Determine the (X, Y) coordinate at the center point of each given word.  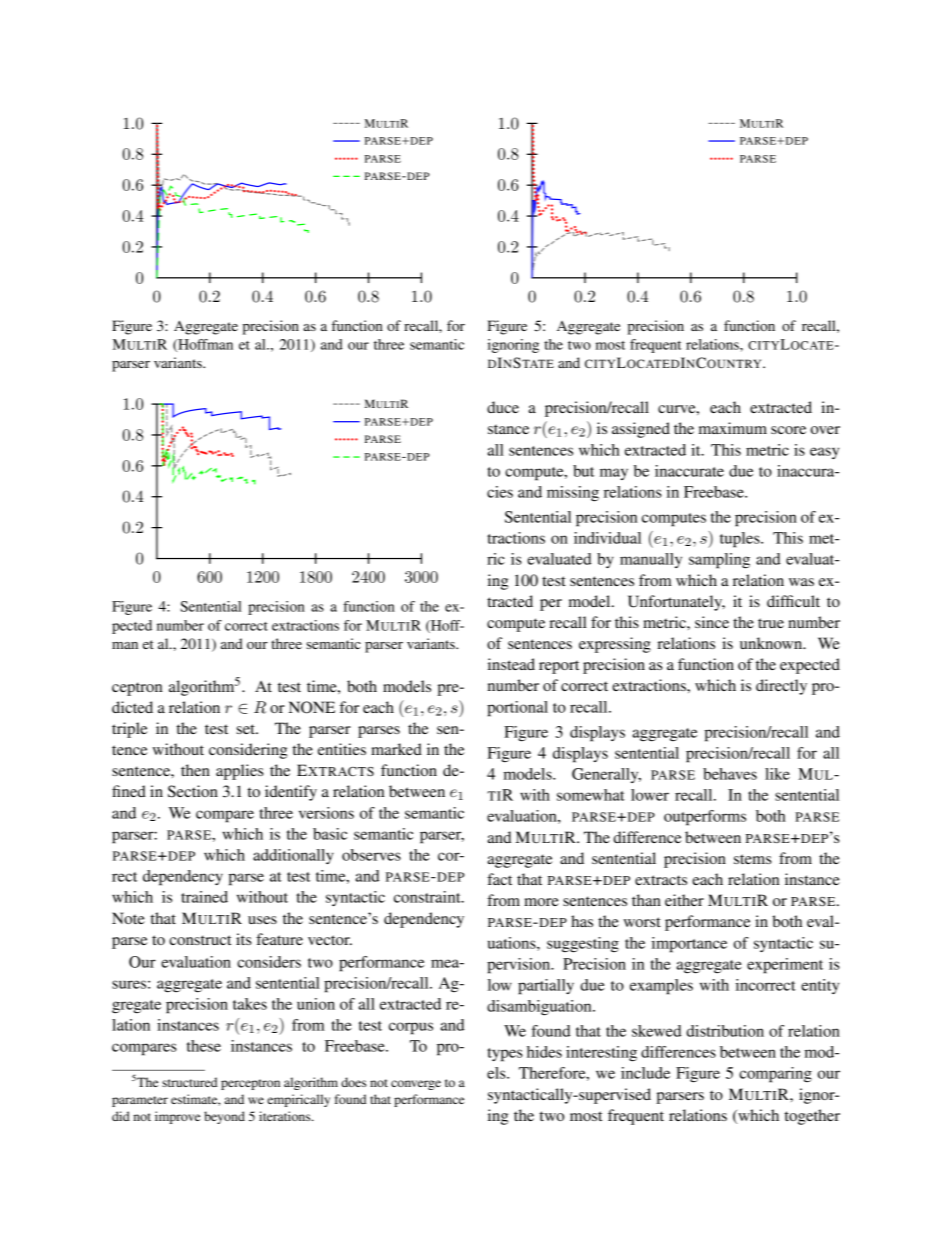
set (247, 729)
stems (752, 859)
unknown (772, 643)
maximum (733, 428)
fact (499, 879)
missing (573, 494)
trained (204, 897)
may (614, 474)
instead (511, 664)
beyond (224, 1117)
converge (416, 1085)
